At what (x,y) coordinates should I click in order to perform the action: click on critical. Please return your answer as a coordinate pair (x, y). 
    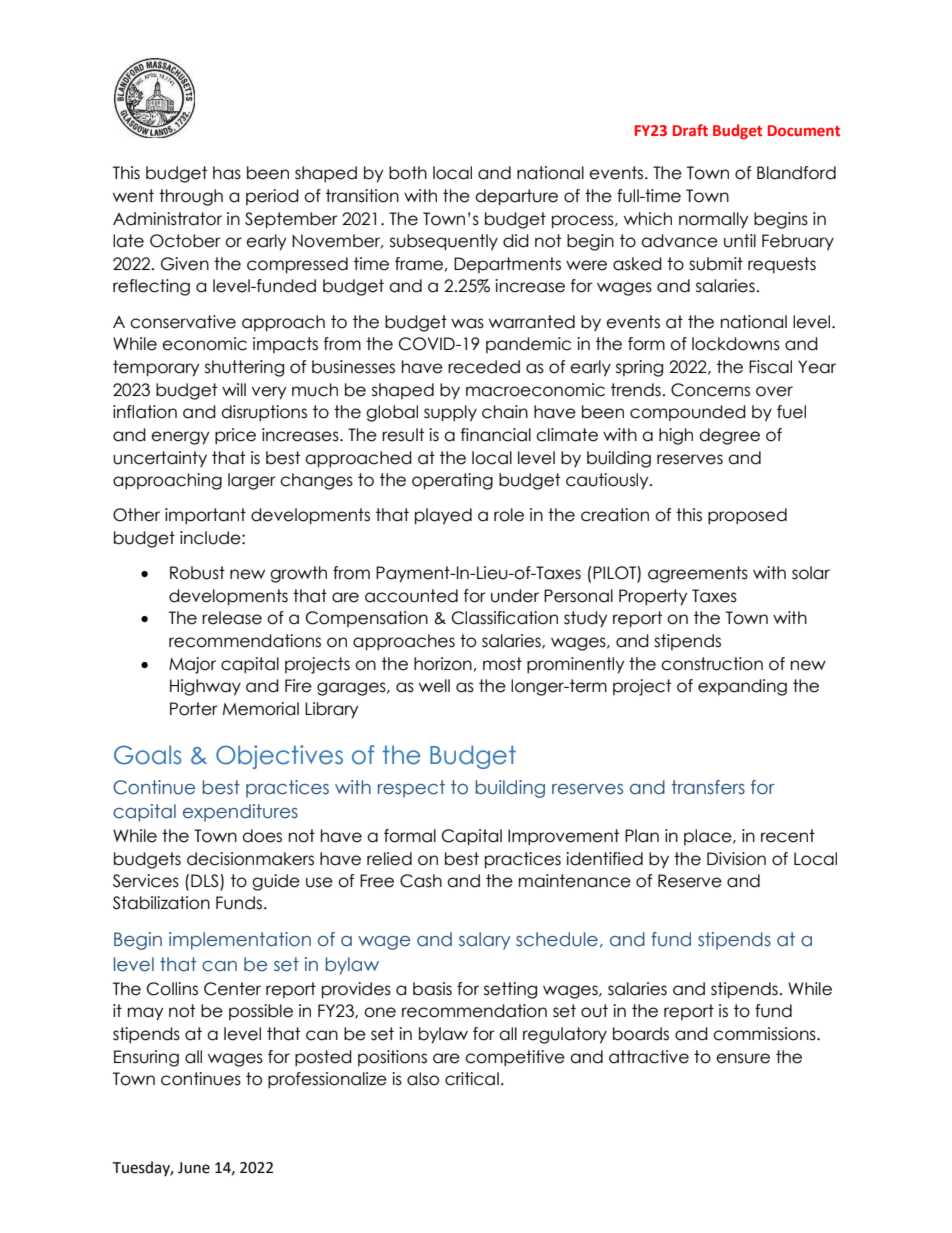
    Looking at the image, I should click on (472, 1079).
